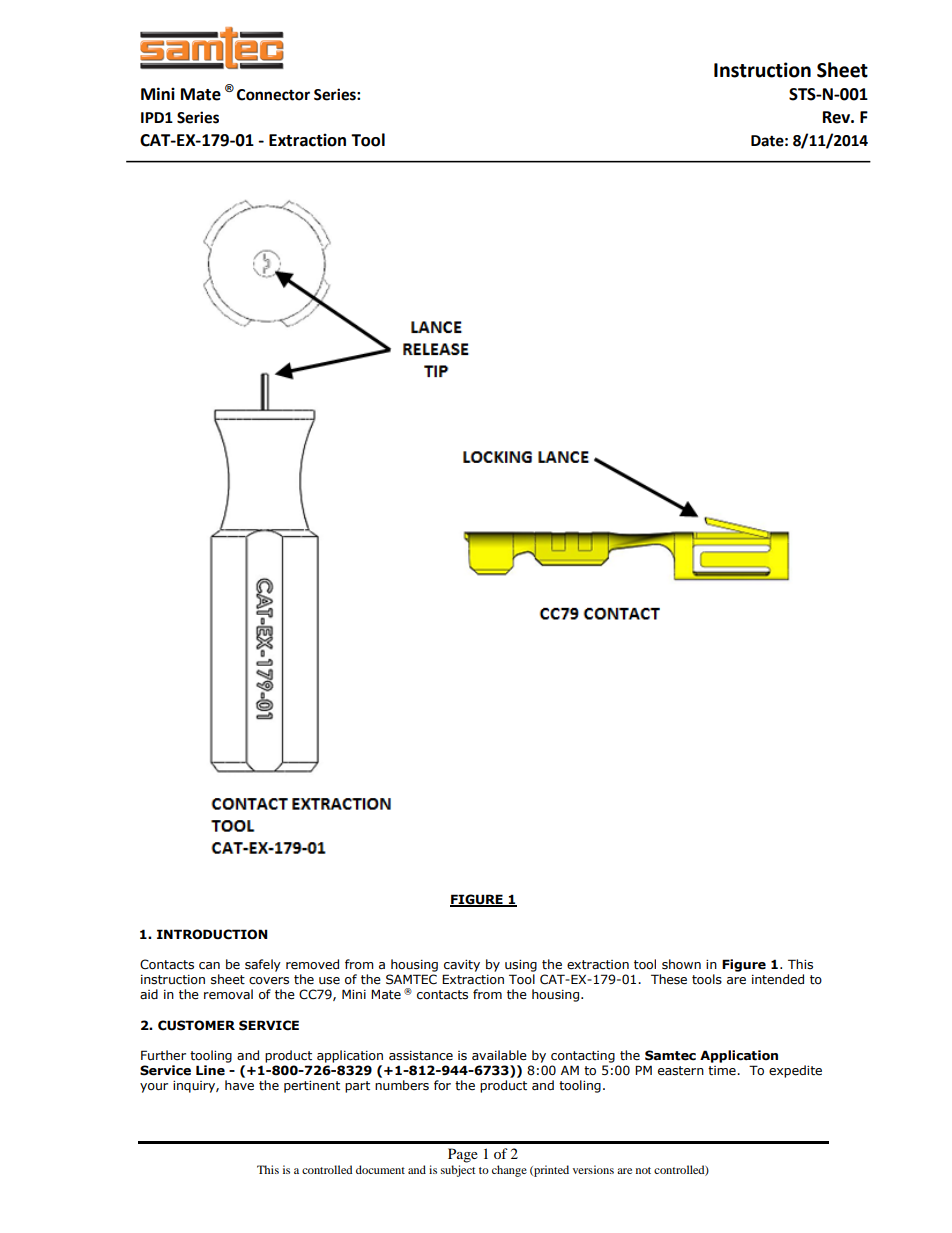 This page has height=1233, width=952. I want to click on Page, so click(463, 1155).
